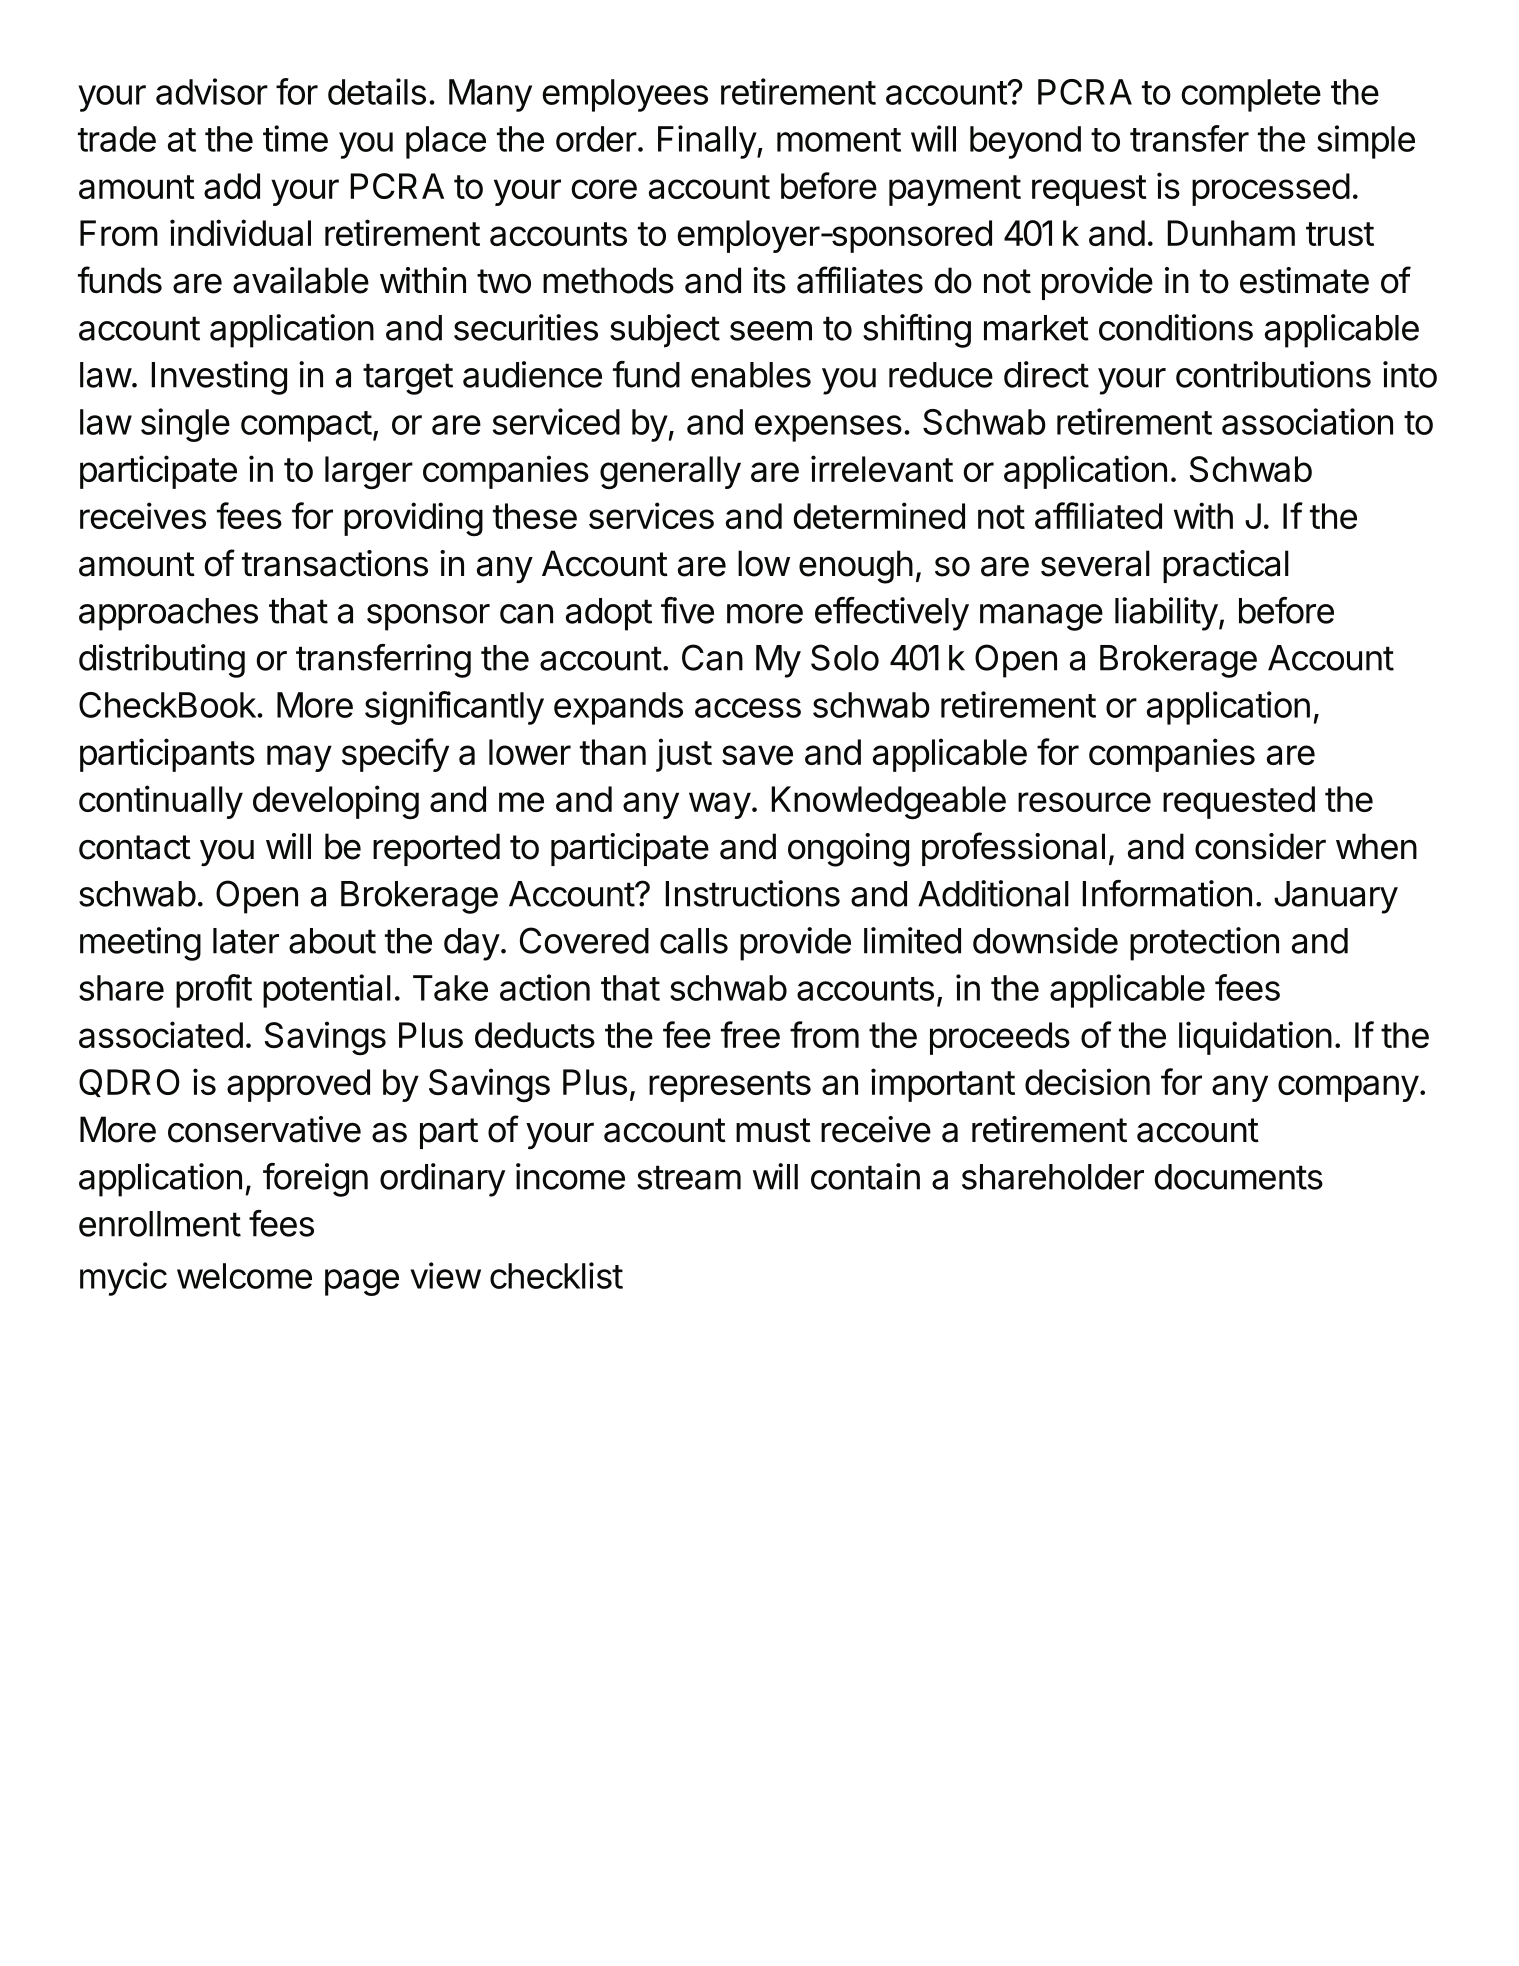 Image resolution: width=1519 pixels, height=1966 pixels. Describe the element at coordinates (1166, 614) in the screenshot. I see `liability` at that location.
